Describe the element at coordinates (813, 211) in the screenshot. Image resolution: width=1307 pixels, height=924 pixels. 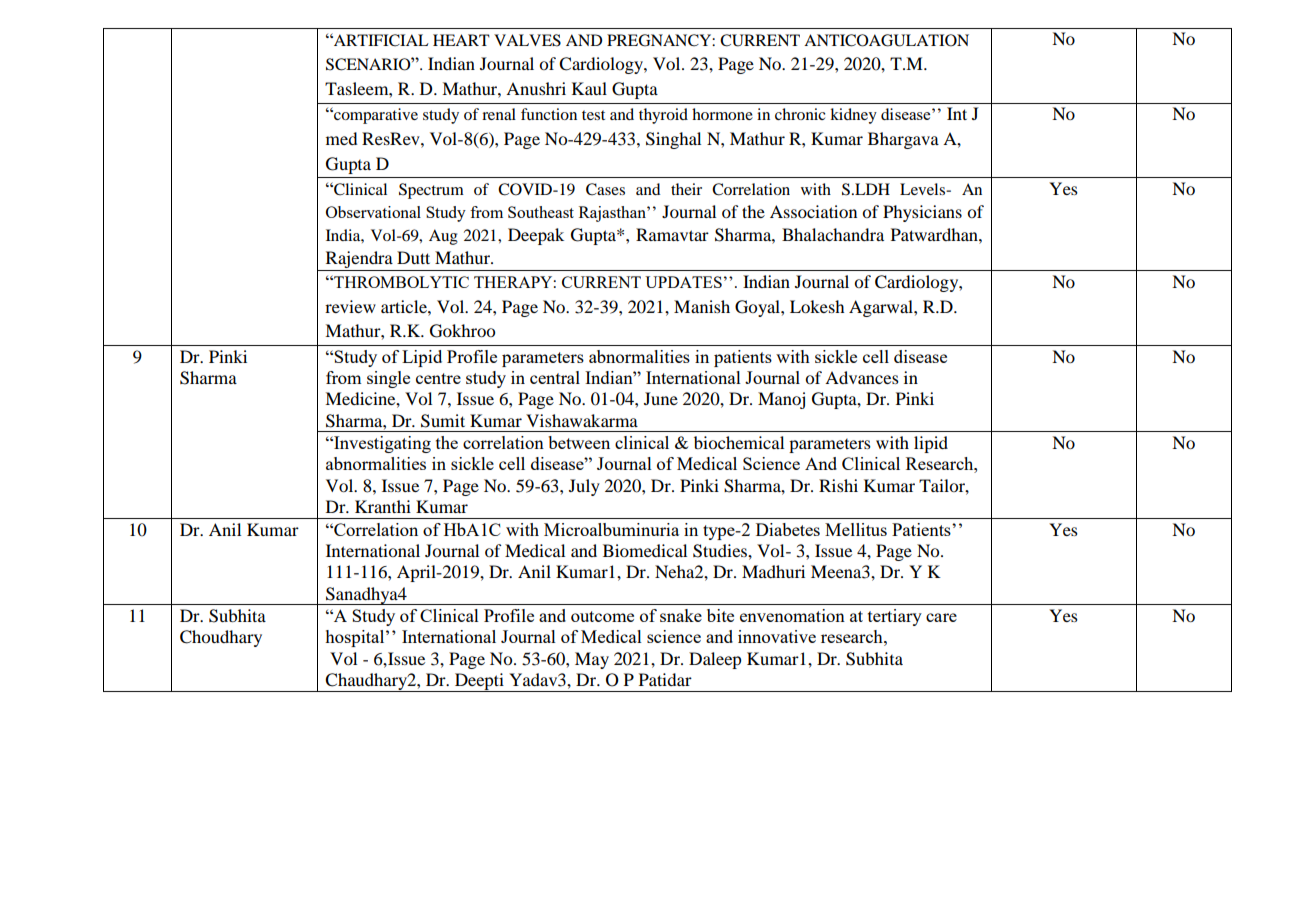
I see `Association` at that location.
